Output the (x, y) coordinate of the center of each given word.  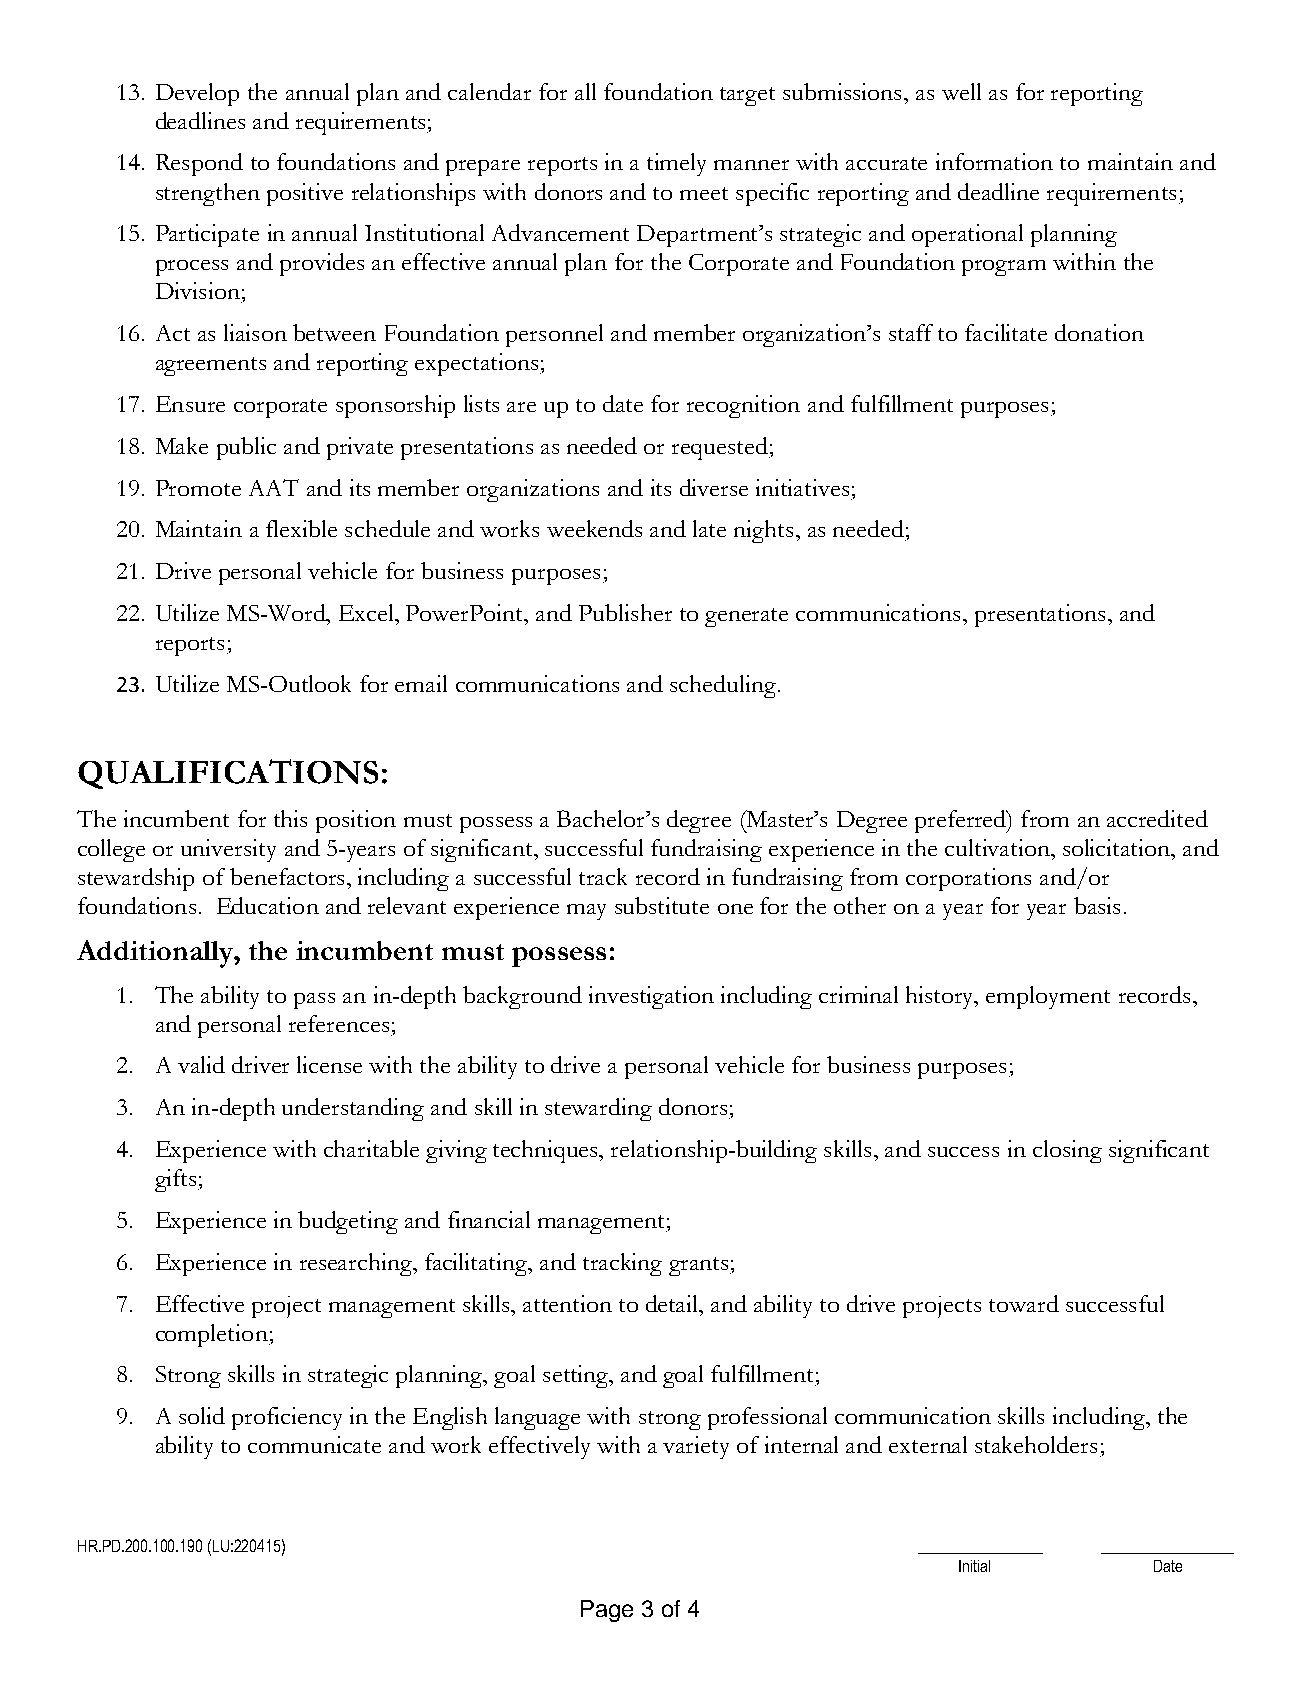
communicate (314, 1444)
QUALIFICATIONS (228, 774)
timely (676, 164)
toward (1024, 1303)
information (994, 161)
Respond (199, 164)
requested (721, 448)
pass (314, 1001)
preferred (962, 821)
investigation (651, 997)
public (246, 448)
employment (1048, 997)
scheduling (723, 686)
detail (673, 1303)
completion (213, 1335)
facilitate (1006, 332)
